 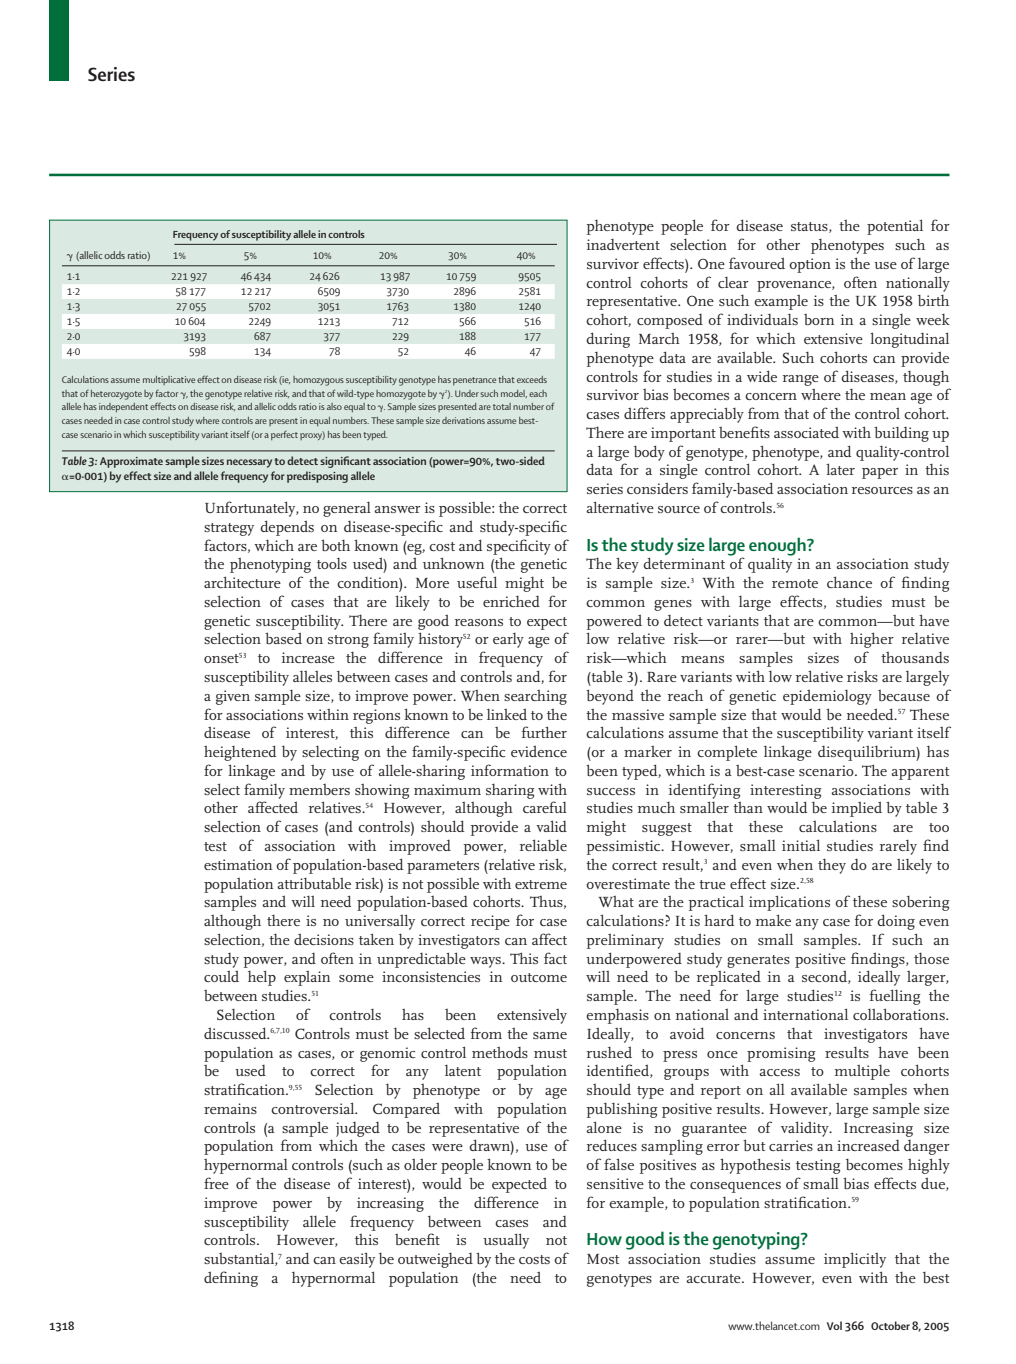 I want to click on Vol, so click(x=834, y=1325).
